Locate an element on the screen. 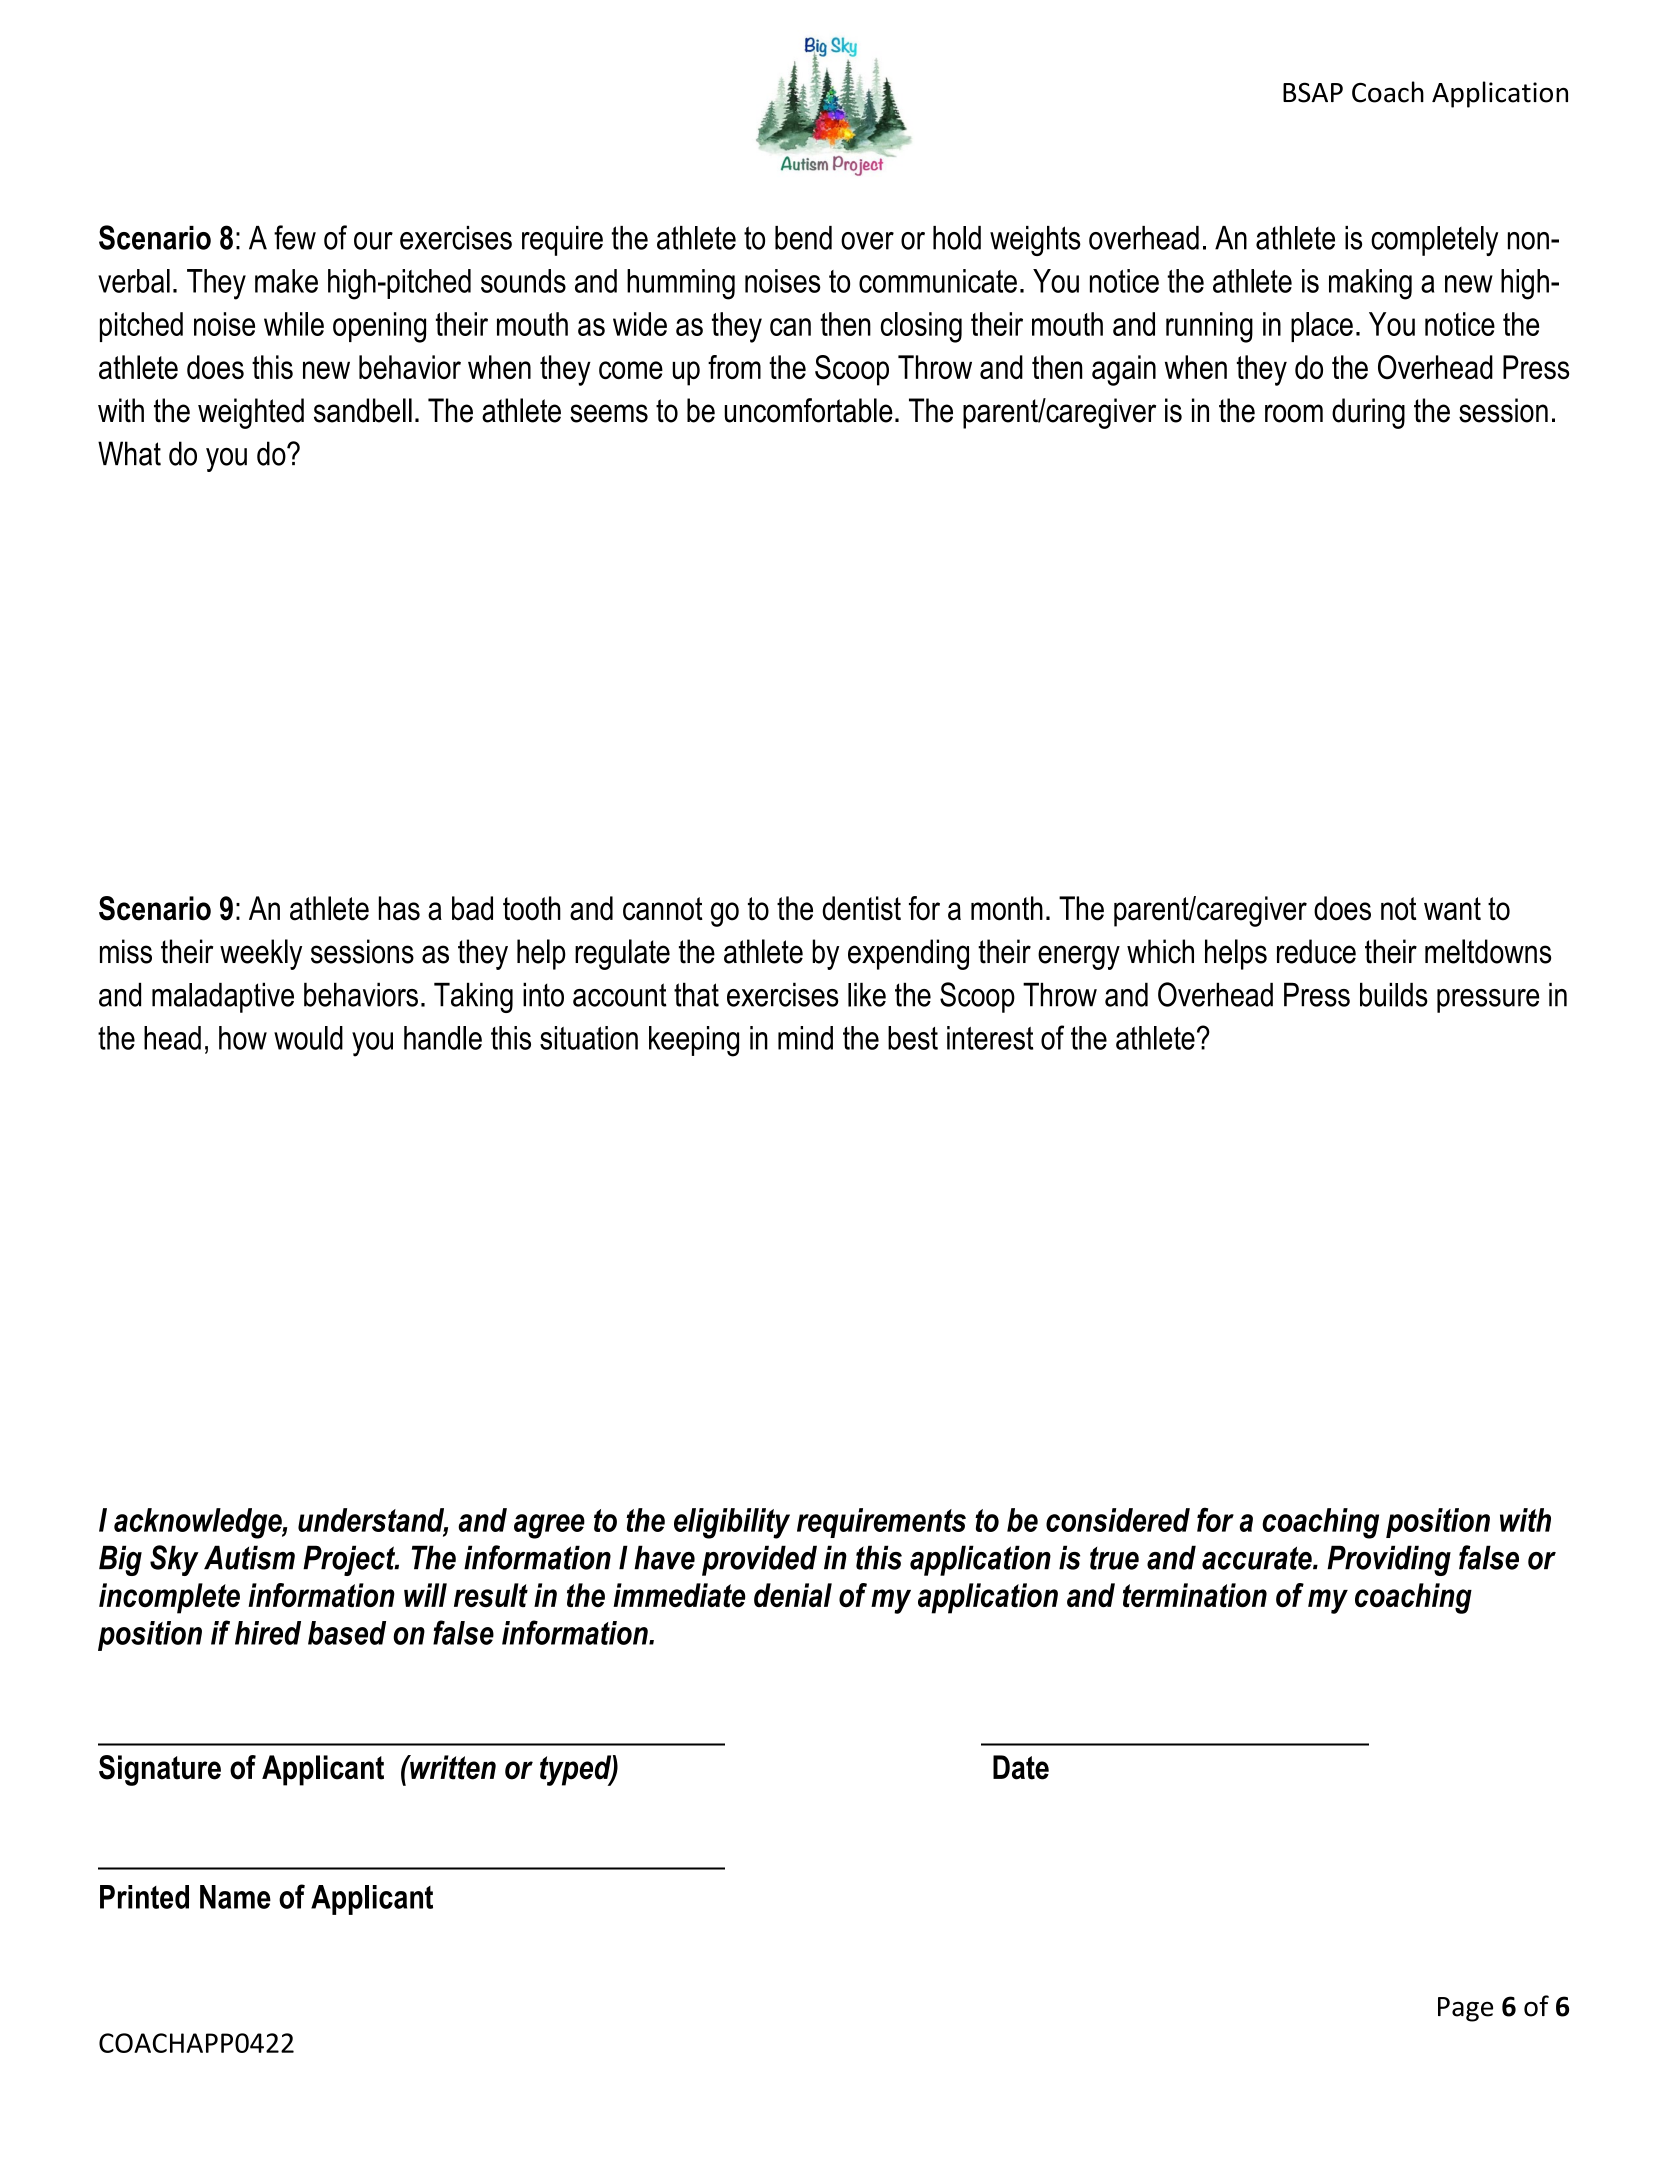  Providing is located at coordinates (1389, 1560).
